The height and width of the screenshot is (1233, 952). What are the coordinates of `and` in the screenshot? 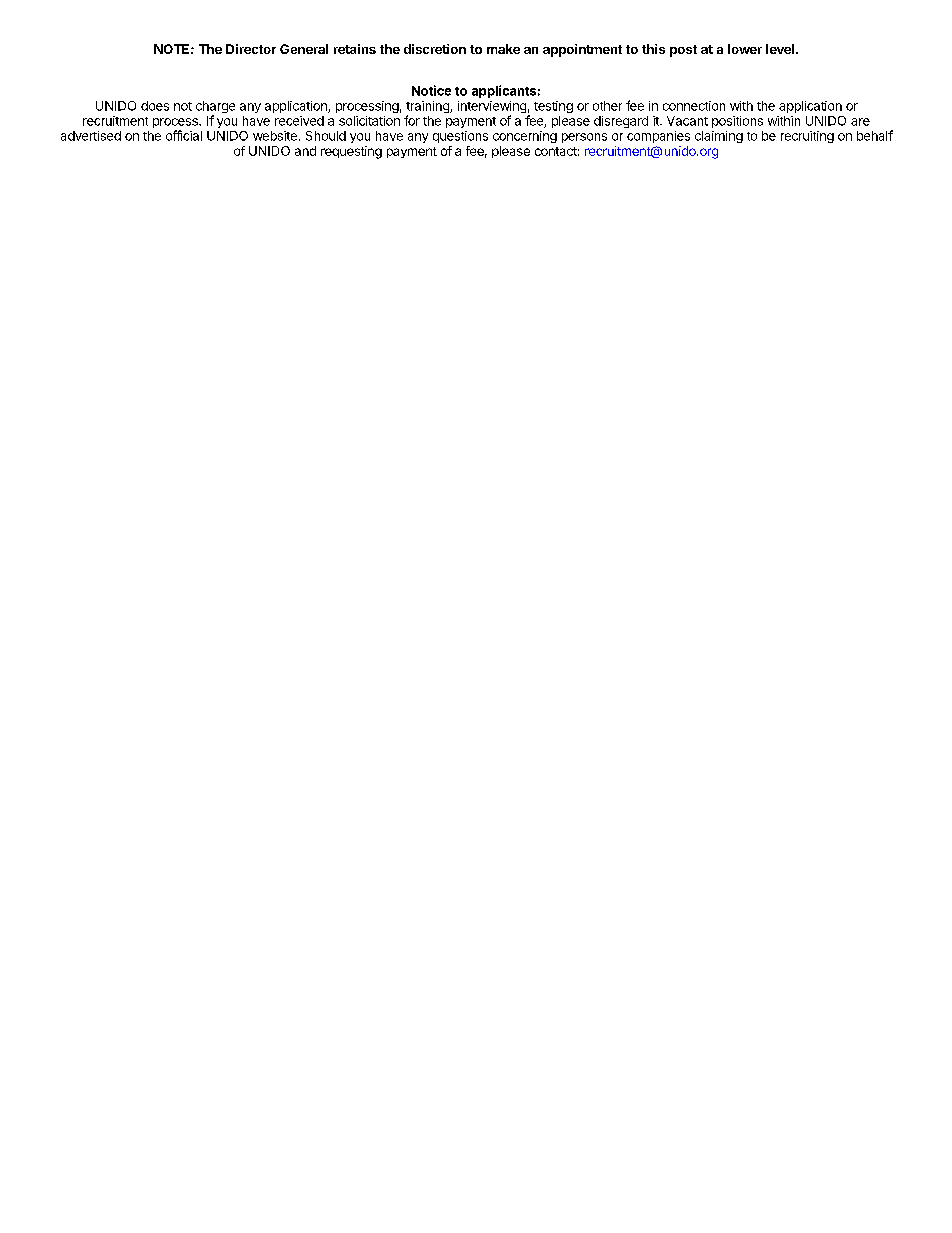 It's located at (305, 151).
